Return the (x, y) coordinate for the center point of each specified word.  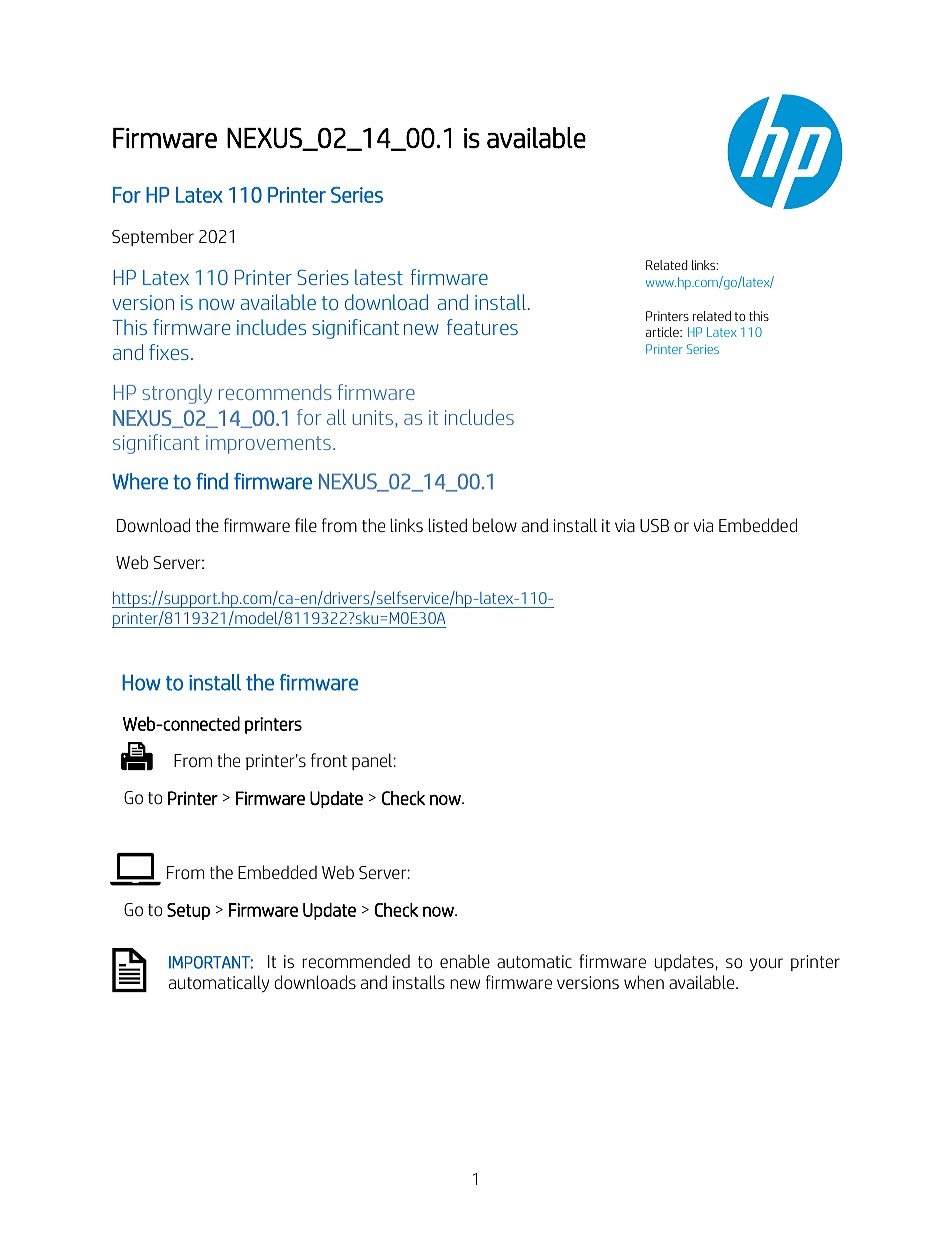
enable (465, 961)
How (141, 682)
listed (447, 525)
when (644, 982)
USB (654, 525)
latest (379, 277)
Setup (188, 911)
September (153, 237)
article (663, 332)
